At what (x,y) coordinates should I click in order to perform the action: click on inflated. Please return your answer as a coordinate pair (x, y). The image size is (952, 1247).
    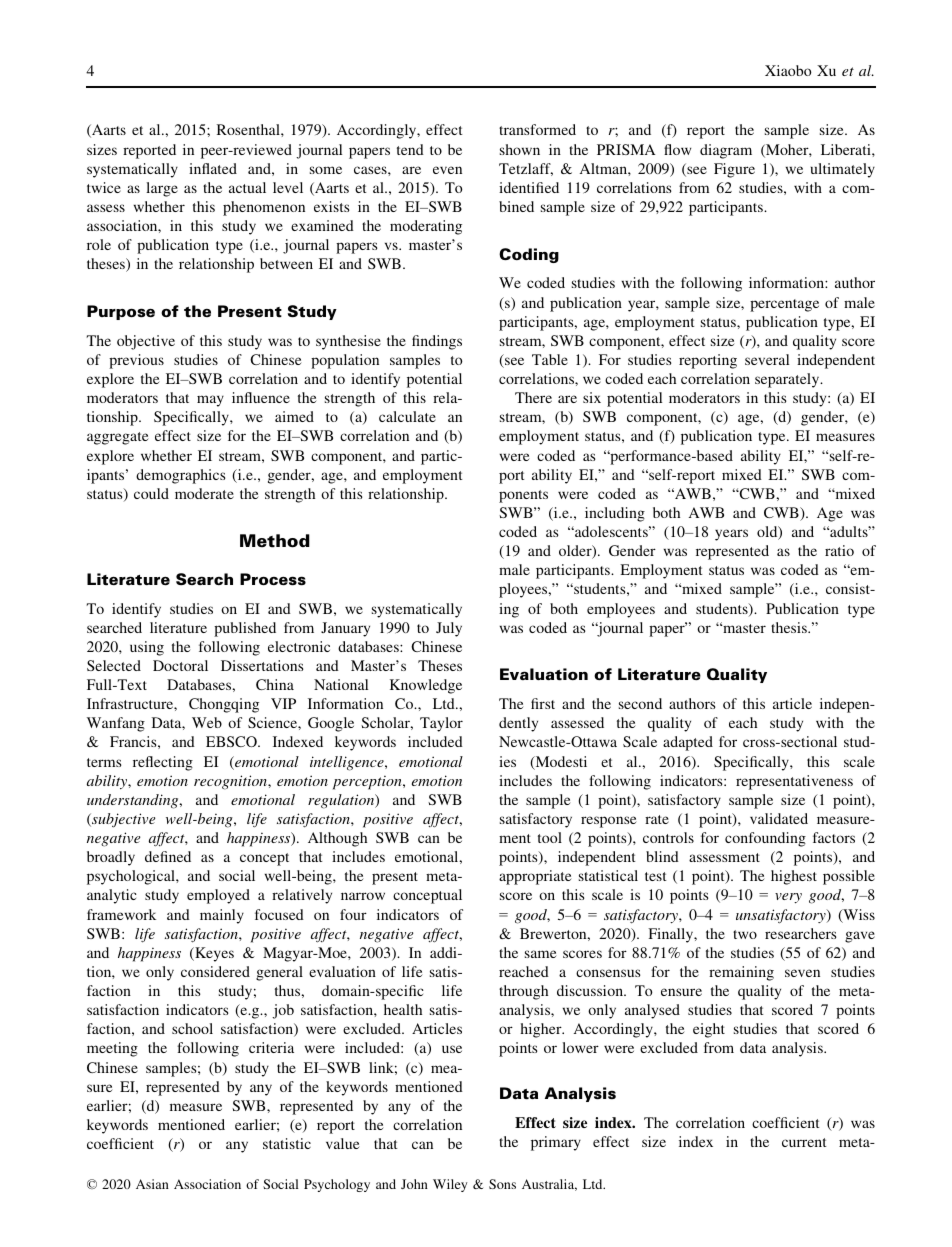
    Looking at the image, I should click on (213, 168).
